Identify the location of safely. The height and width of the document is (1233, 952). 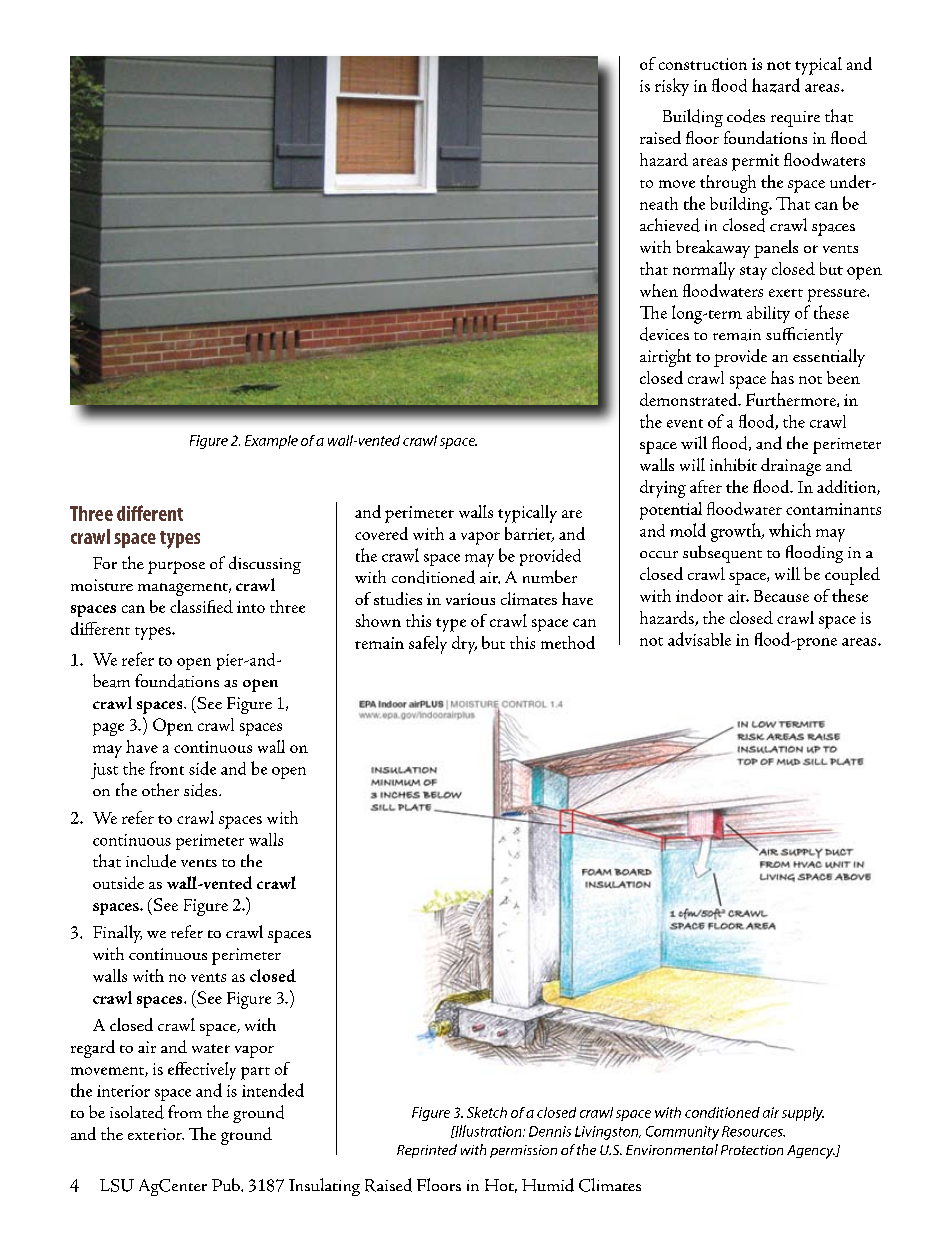
(428, 645).
